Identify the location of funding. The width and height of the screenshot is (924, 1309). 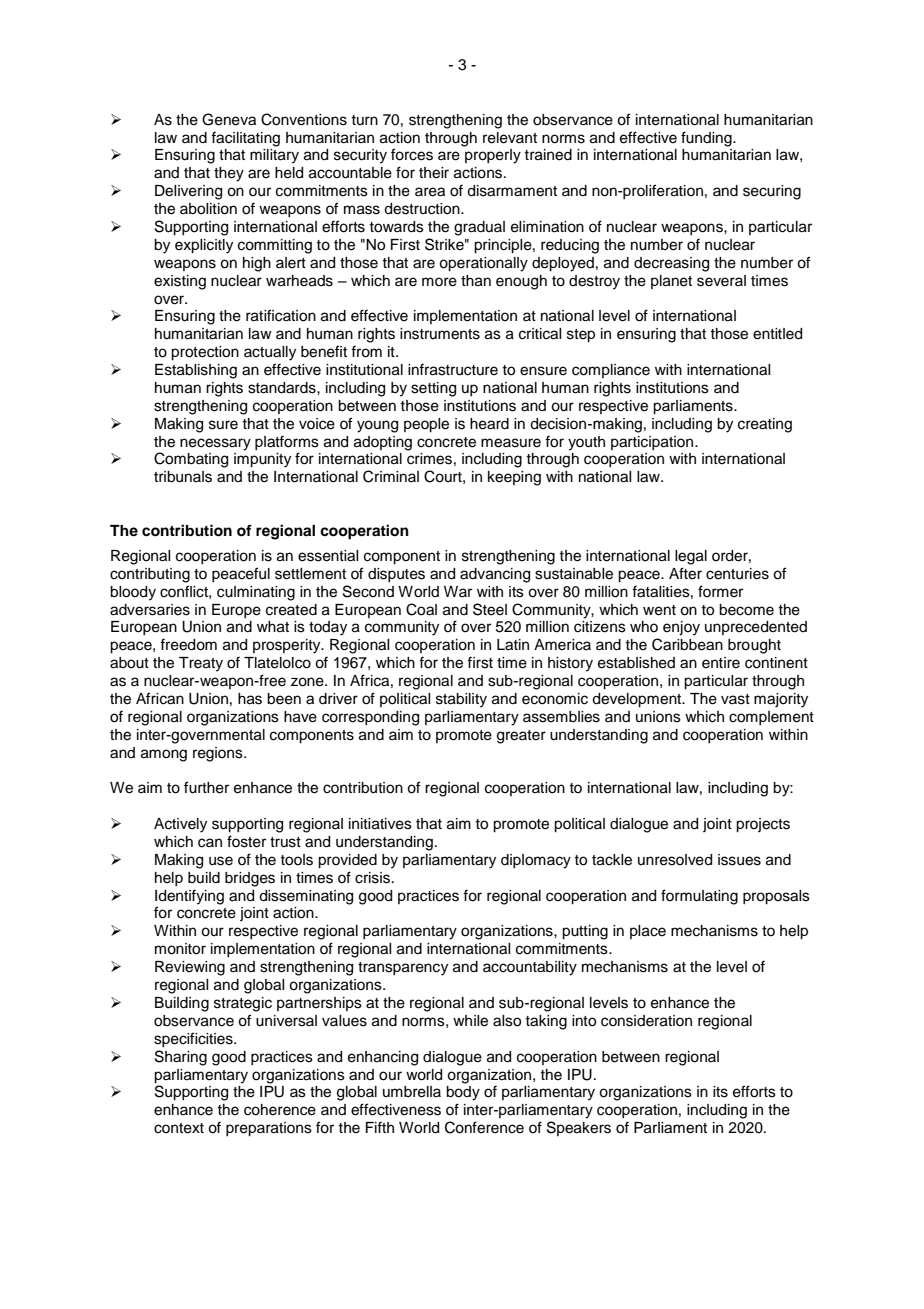
(707, 139).
